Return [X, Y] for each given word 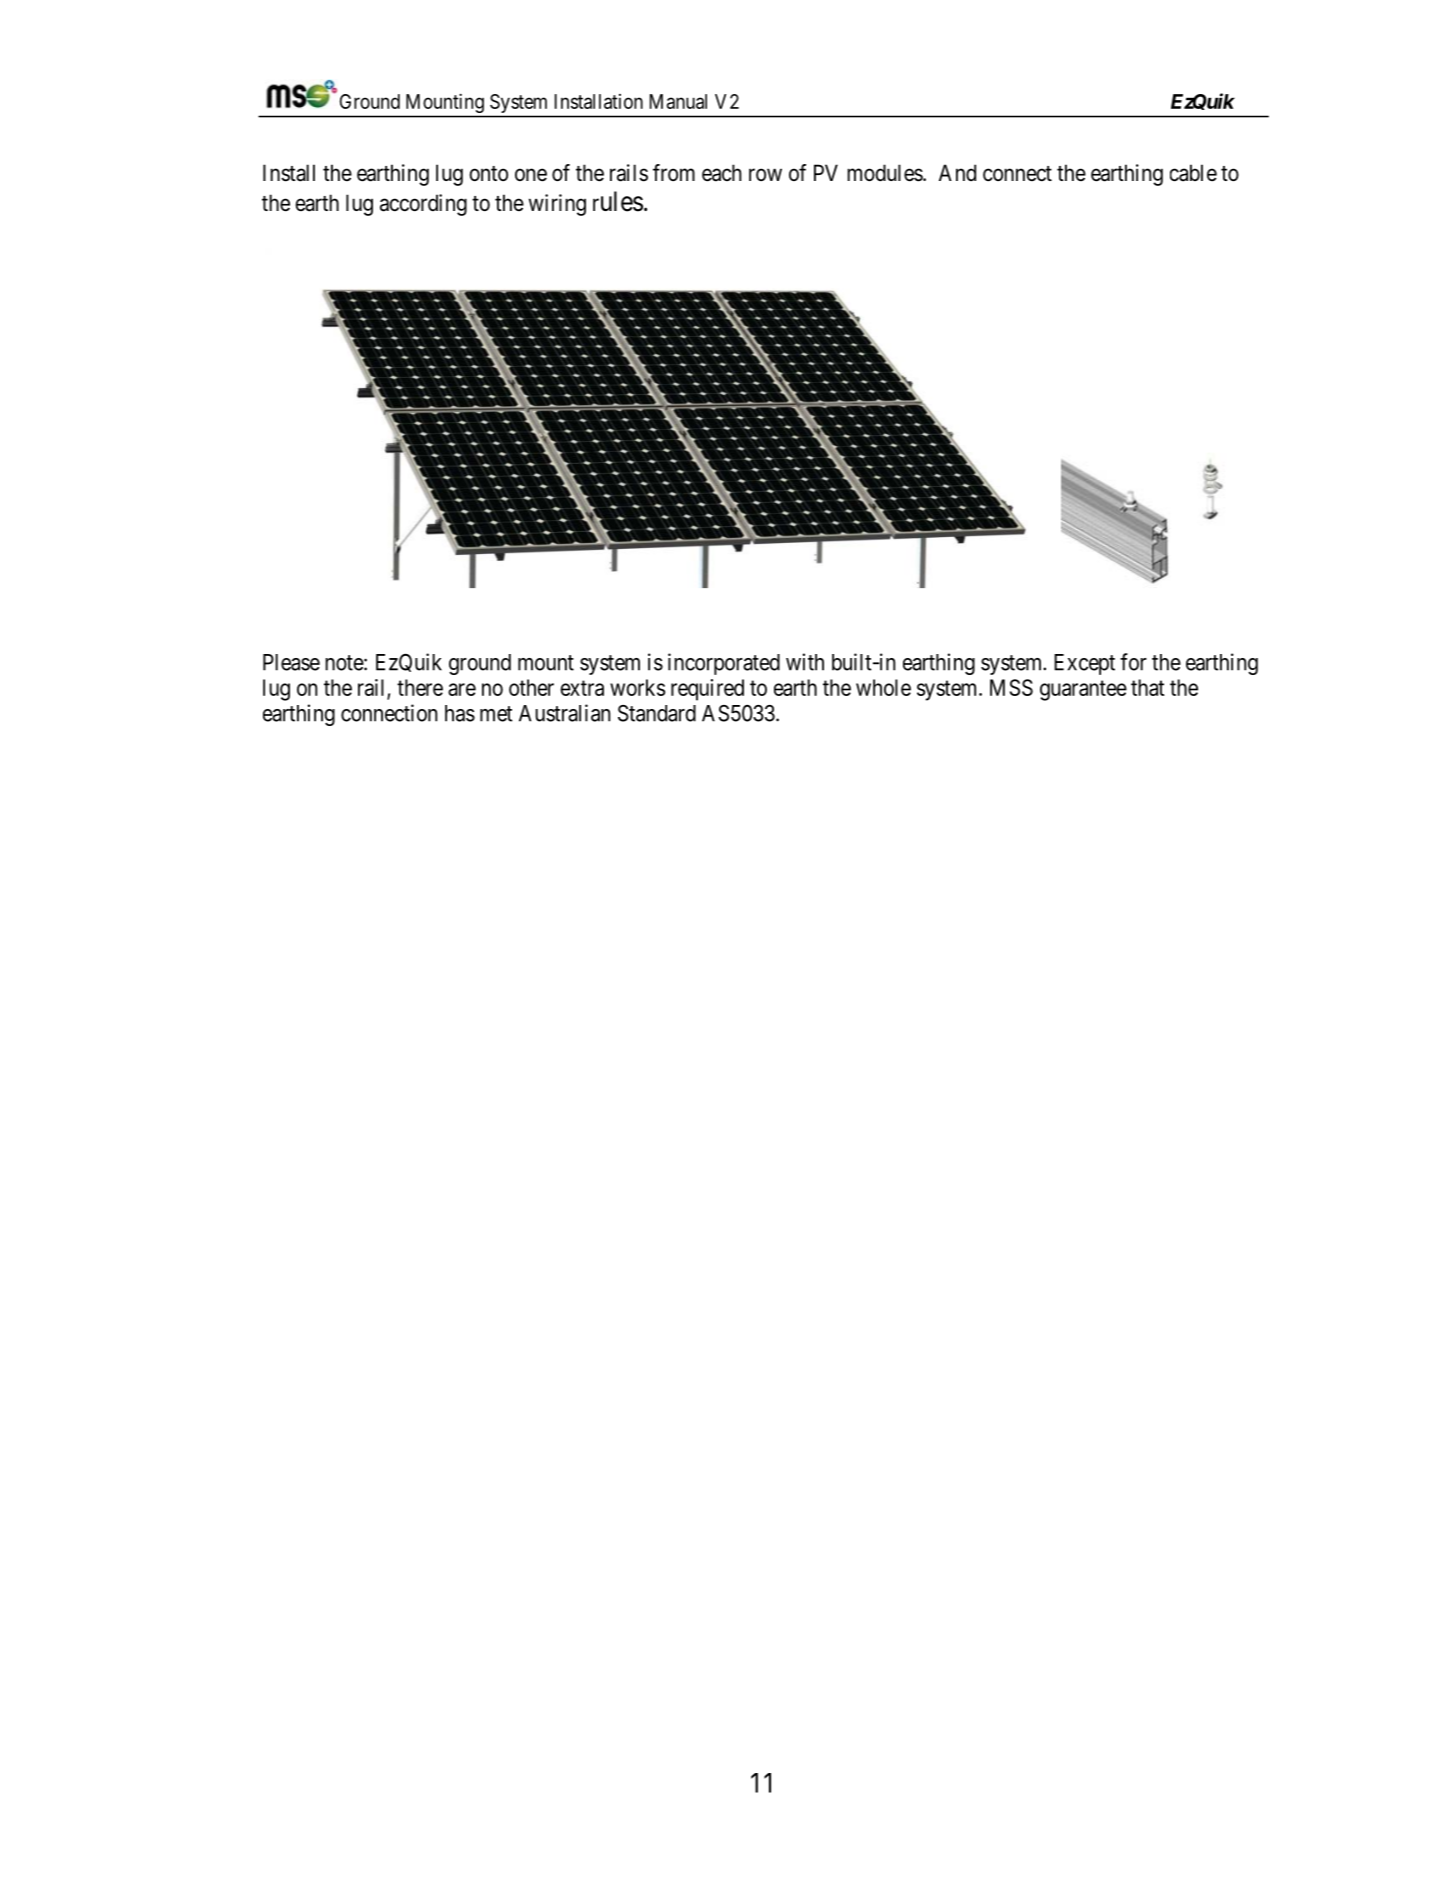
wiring [557, 205]
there [420, 687]
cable [1193, 173]
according [423, 205]
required [707, 690]
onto [489, 174]
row [765, 174]
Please [291, 662]
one [531, 175]
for [1133, 662]
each [722, 173]
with [805, 662]
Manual [678, 101]
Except [1084, 664]
